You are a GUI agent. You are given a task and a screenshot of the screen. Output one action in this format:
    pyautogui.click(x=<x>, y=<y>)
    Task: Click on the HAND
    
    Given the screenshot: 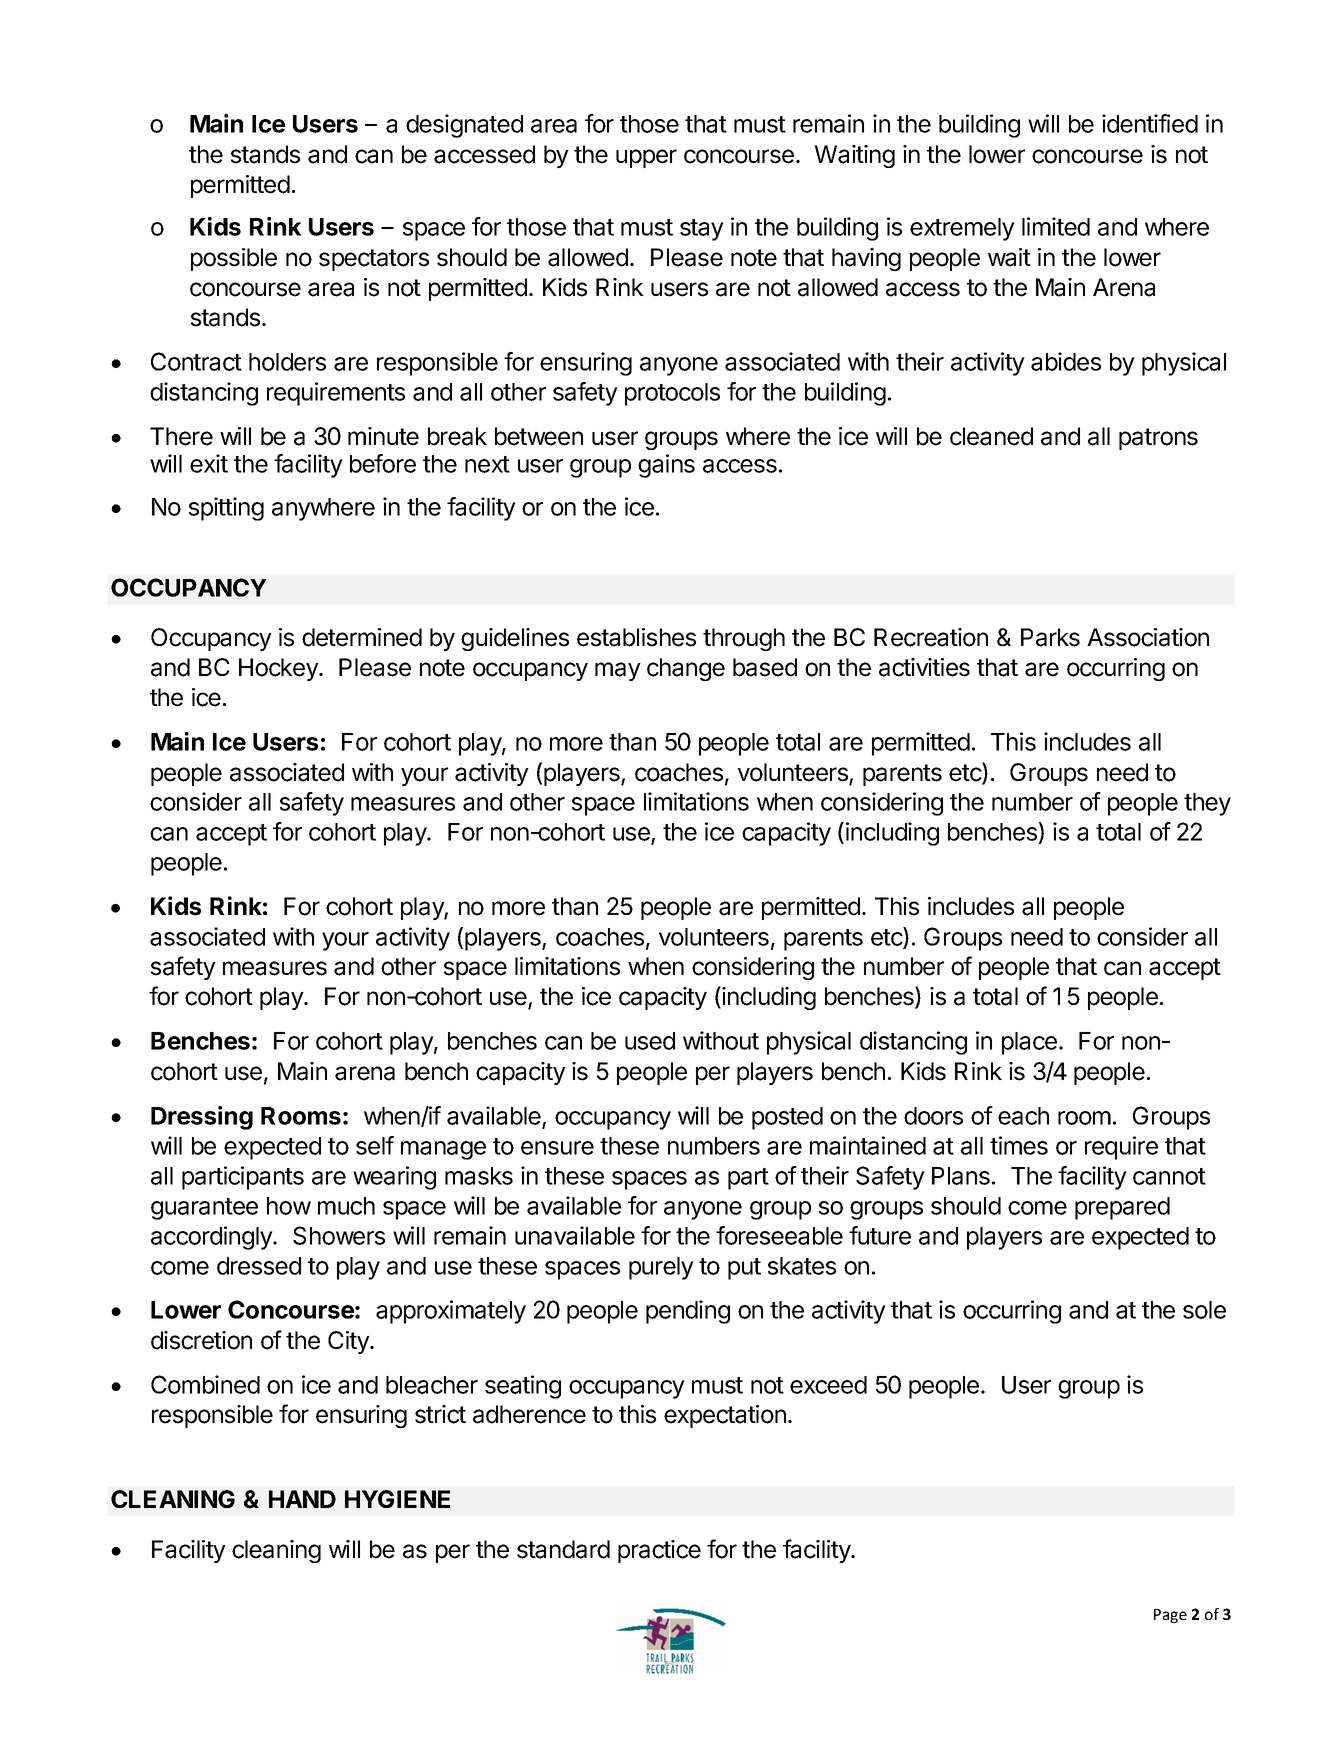 What is the action you would take?
    pyautogui.click(x=302, y=1499)
